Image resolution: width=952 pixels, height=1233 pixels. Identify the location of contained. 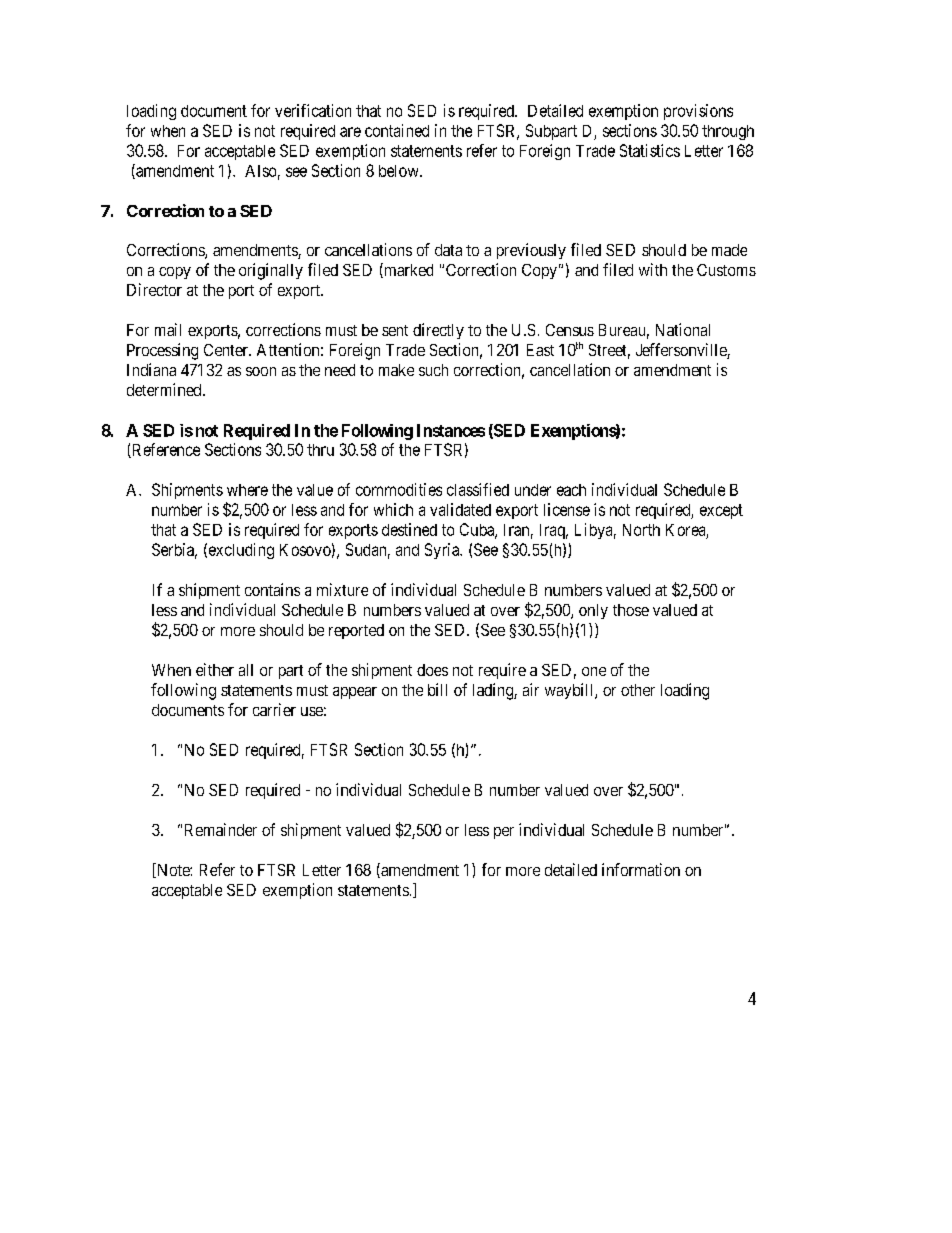
(397, 130).
